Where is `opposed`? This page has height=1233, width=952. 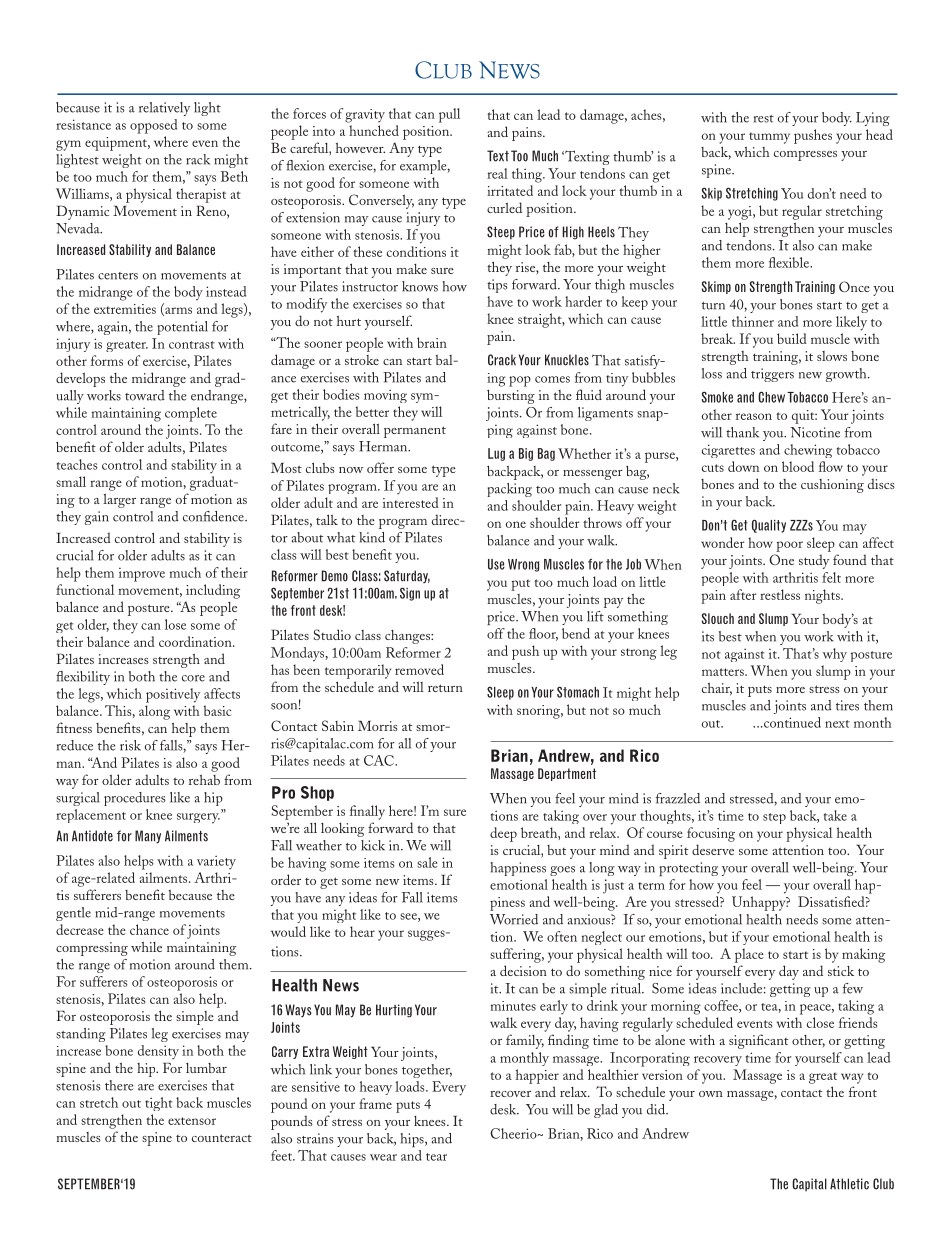
opposed is located at coordinates (153, 126).
